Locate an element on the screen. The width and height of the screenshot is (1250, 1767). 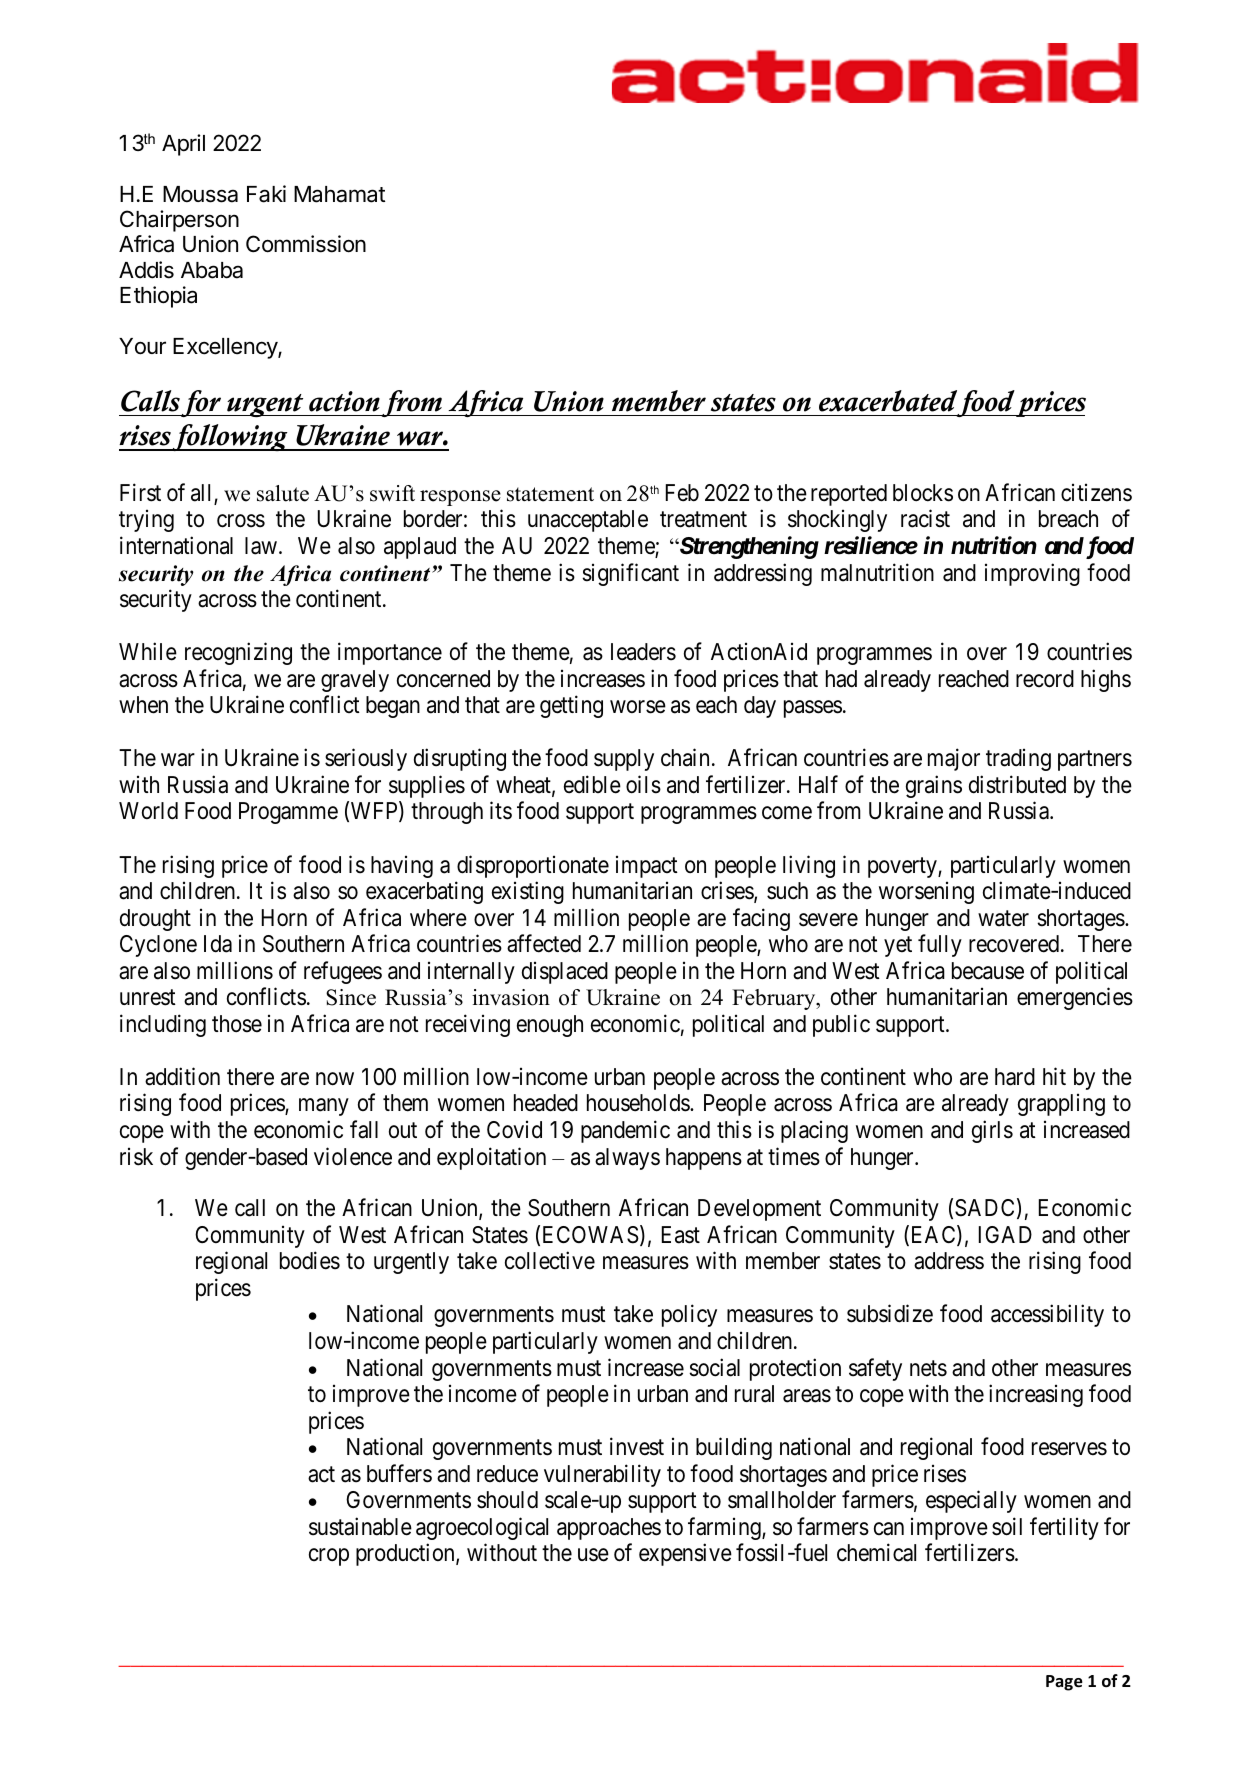
crop is located at coordinates (329, 1557).
